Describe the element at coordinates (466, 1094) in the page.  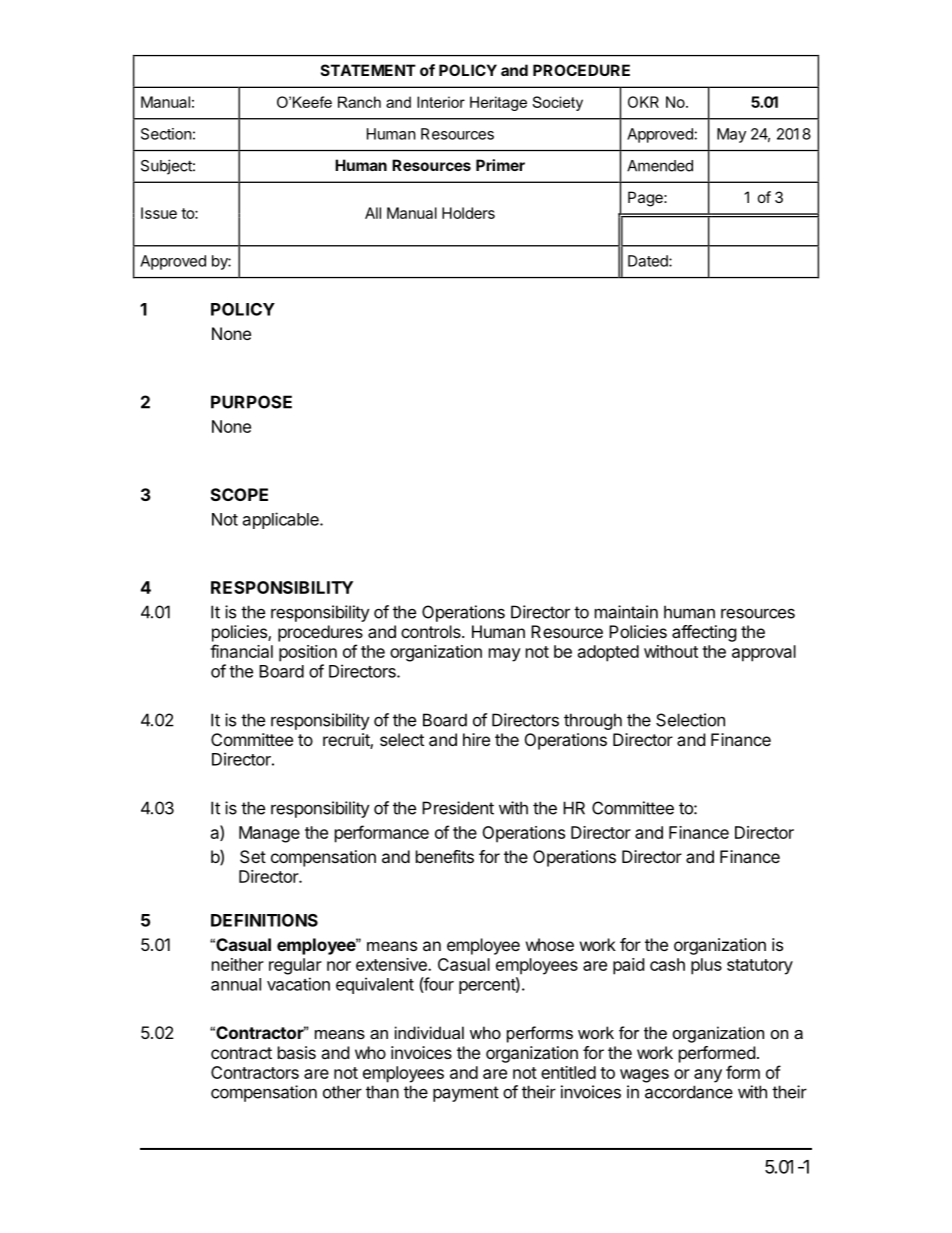
I see `payment` at that location.
